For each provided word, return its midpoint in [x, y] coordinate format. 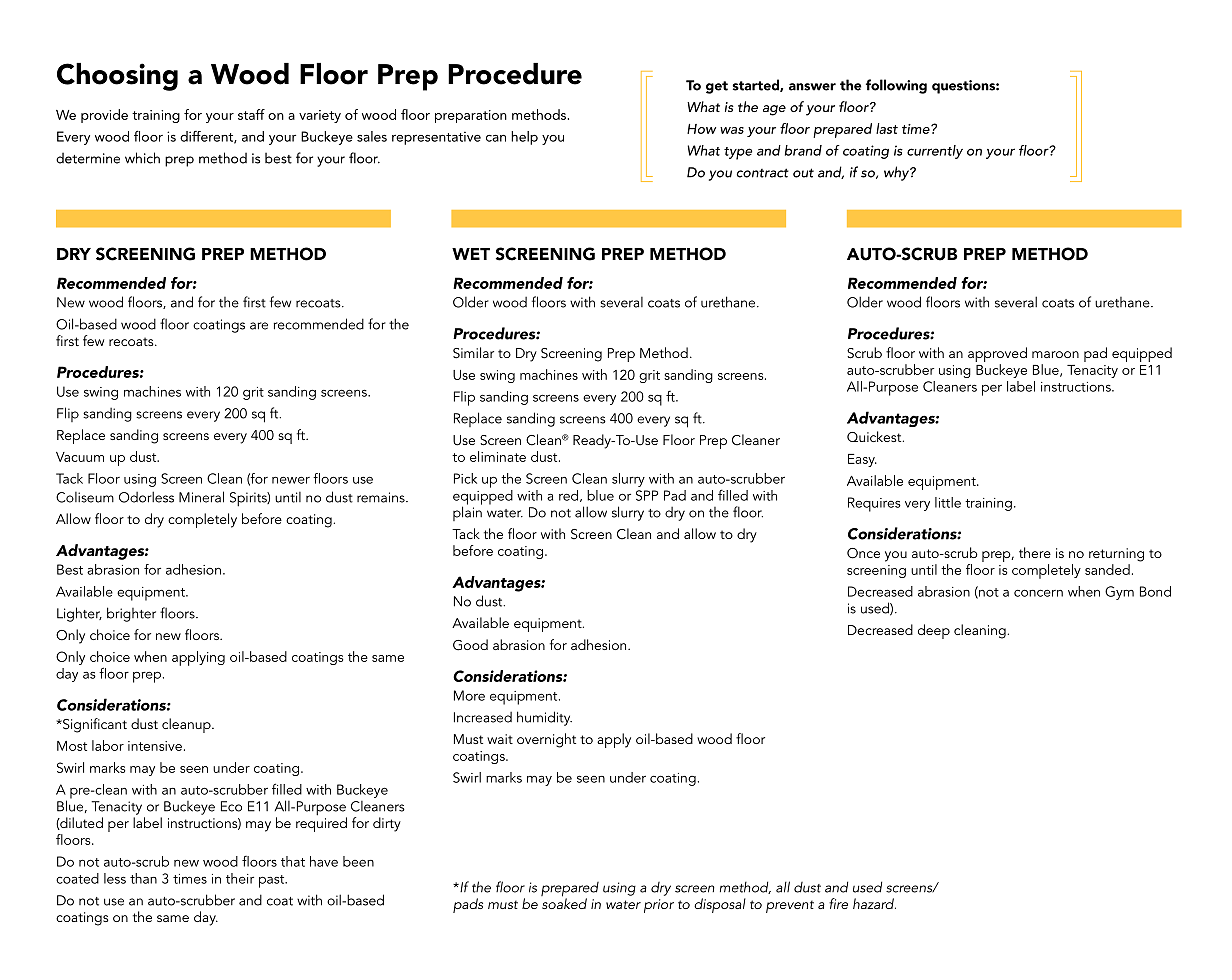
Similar [473, 353]
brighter [131, 614]
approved [997, 354]
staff [251, 114]
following [896, 86]
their [240, 878]
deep [934, 631]
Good [470, 645]
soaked [564, 902]
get [717, 87]
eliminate [498, 456]
